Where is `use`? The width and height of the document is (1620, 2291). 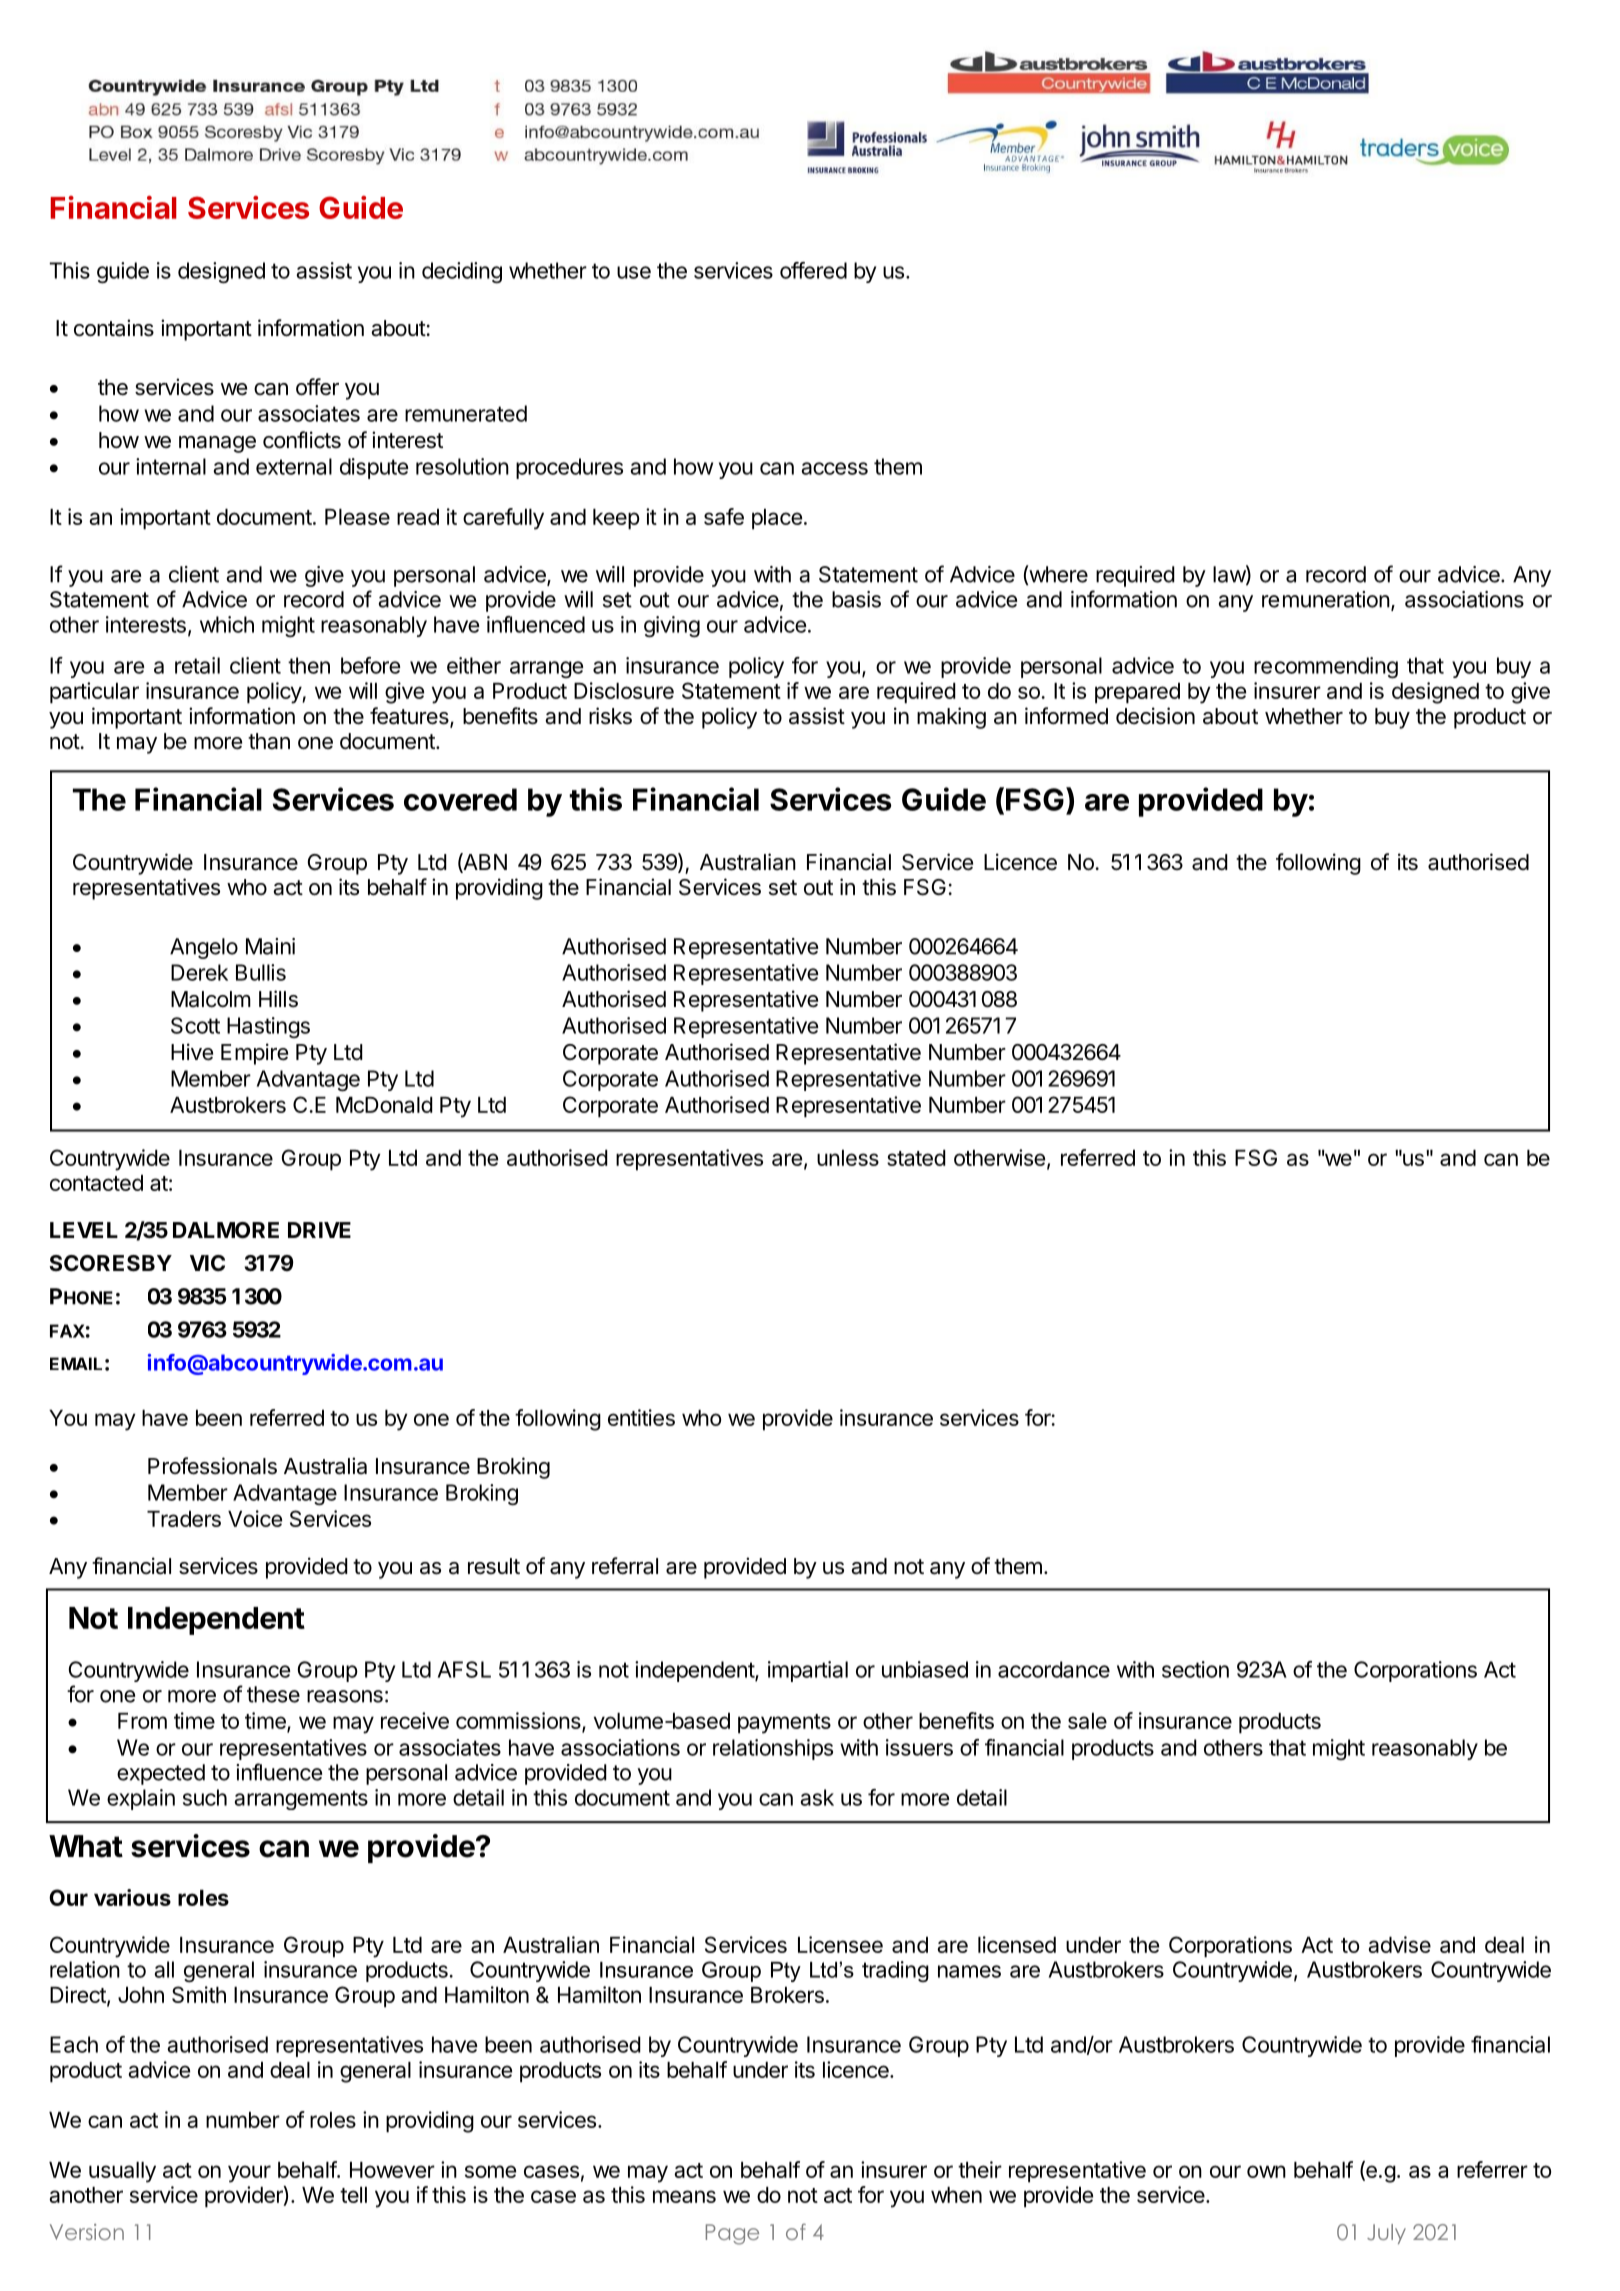
use is located at coordinates (634, 272).
